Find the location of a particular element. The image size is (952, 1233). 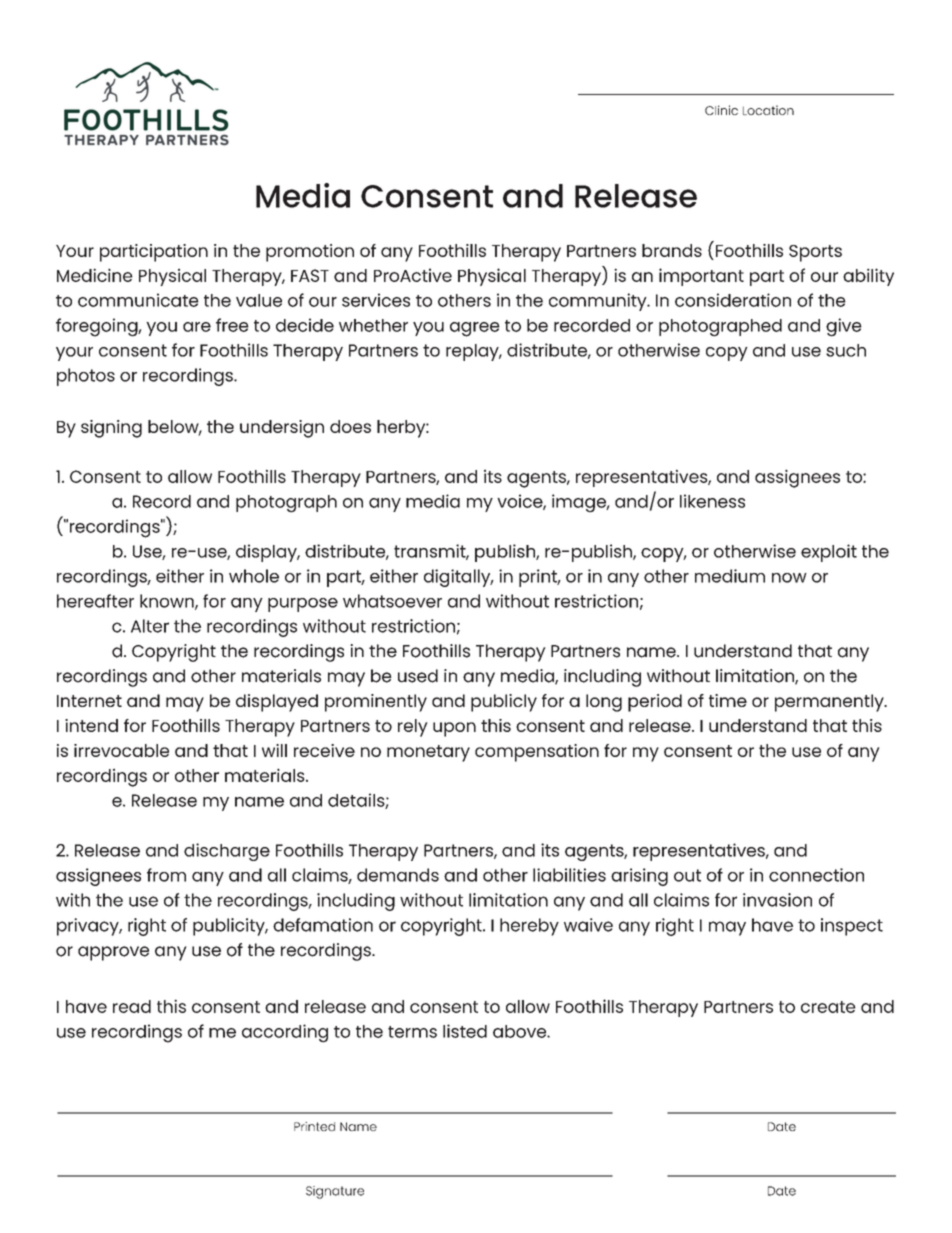

promotion is located at coordinates (310, 253).
